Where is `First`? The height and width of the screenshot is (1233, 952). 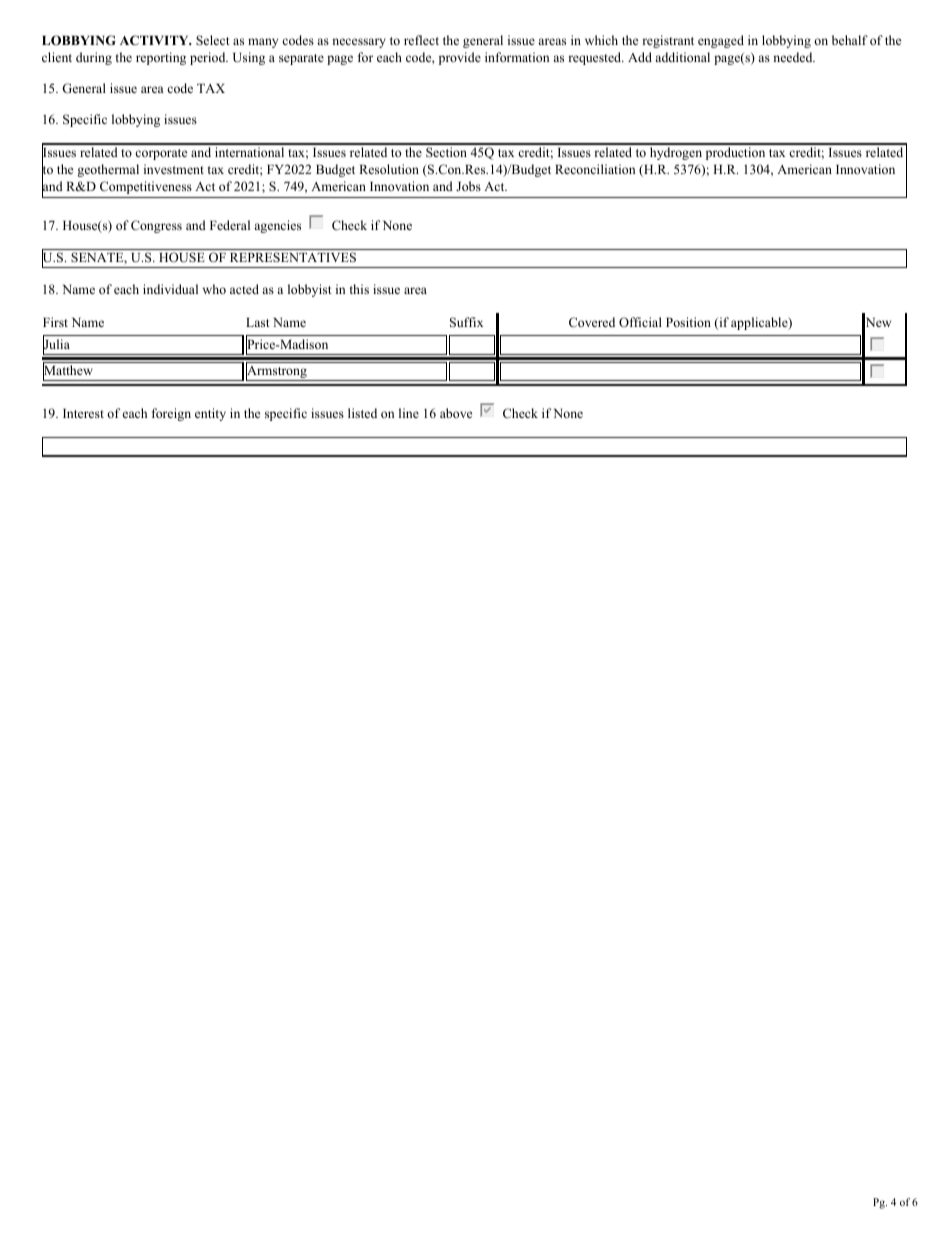
First is located at coordinates (55, 322).
